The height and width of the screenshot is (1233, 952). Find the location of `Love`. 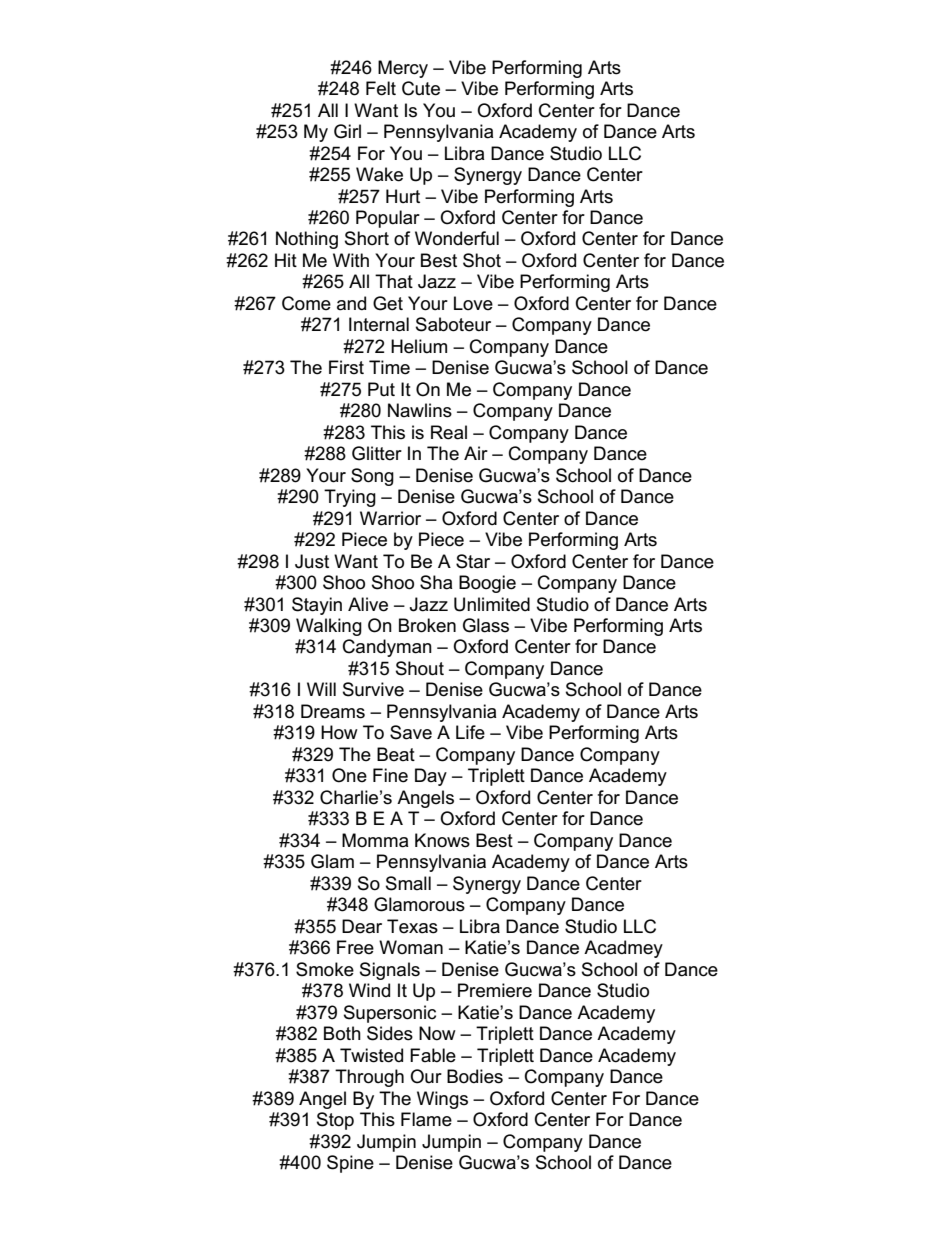

Love is located at coordinates (473, 303).
